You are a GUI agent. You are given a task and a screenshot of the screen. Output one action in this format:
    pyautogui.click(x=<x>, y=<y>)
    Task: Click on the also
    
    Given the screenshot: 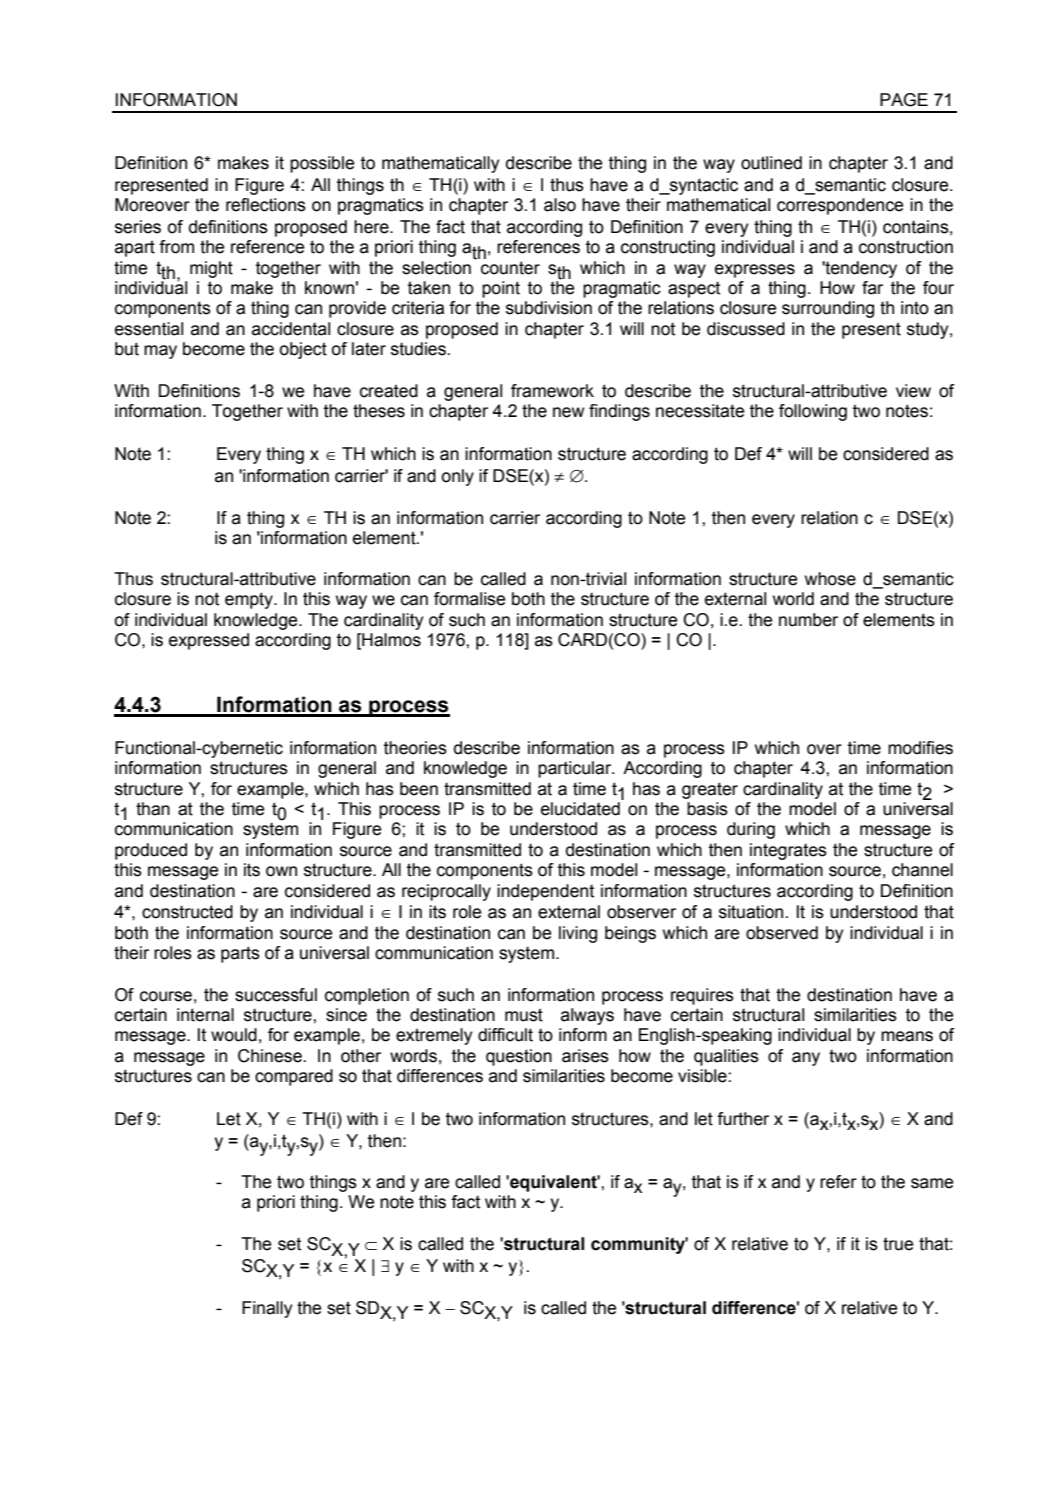 What is the action you would take?
    pyautogui.click(x=560, y=205)
